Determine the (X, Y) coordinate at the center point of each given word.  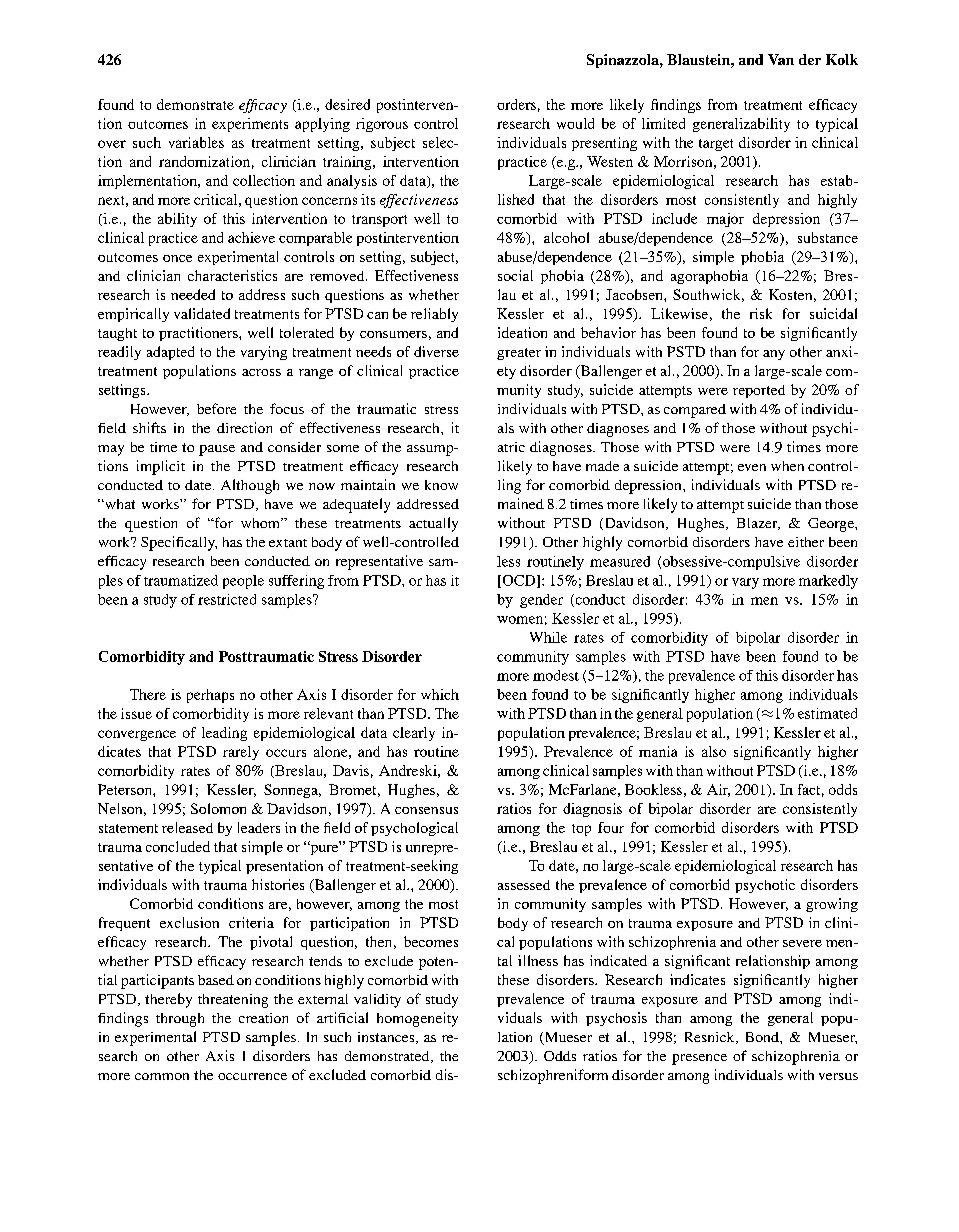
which (440, 694)
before (216, 408)
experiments (250, 125)
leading (224, 734)
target (716, 145)
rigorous (382, 125)
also (714, 751)
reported (759, 391)
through (180, 1020)
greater (519, 354)
